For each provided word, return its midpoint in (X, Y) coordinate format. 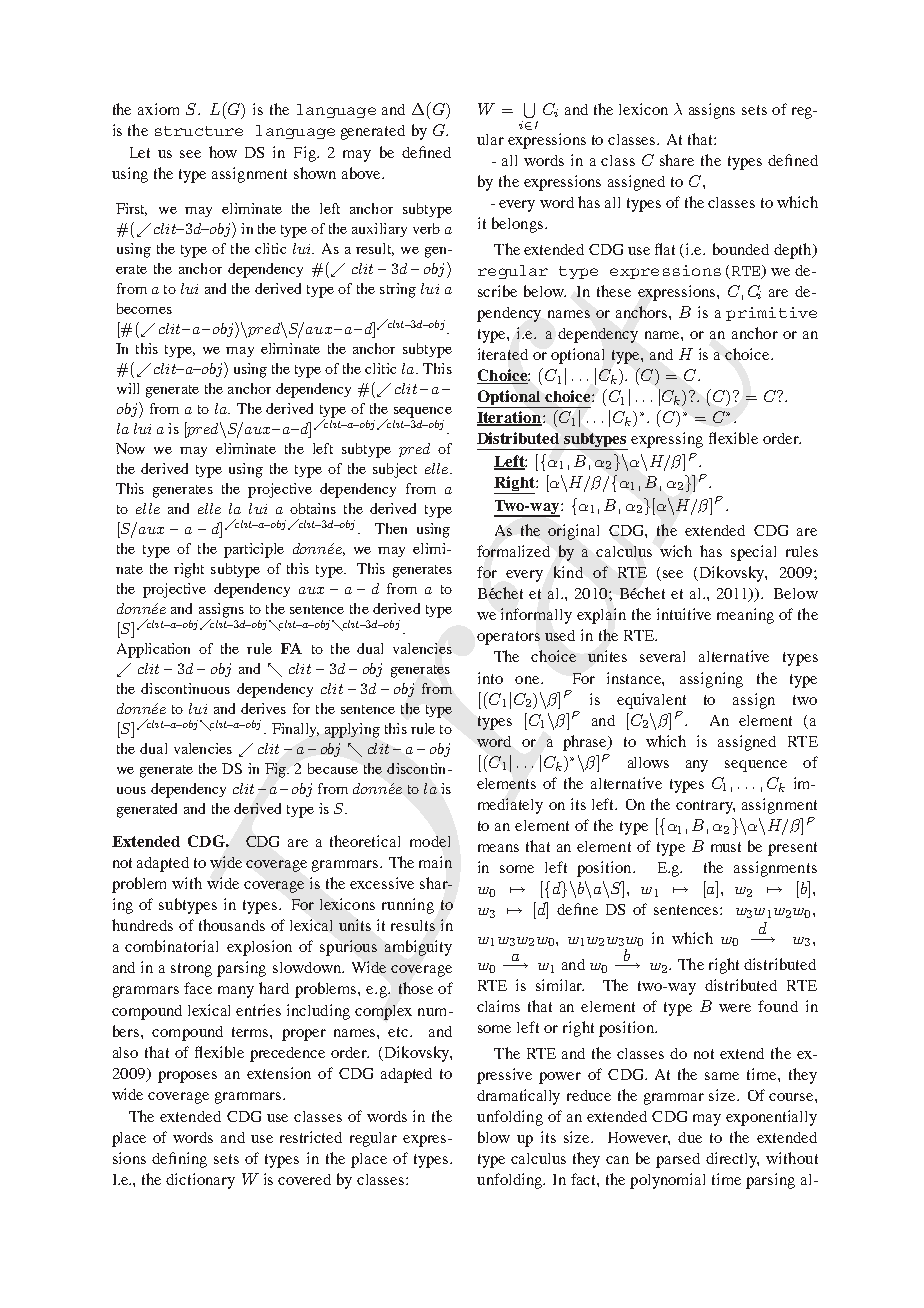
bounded (741, 249)
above (362, 173)
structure (199, 131)
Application (153, 650)
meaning (745, 616)
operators (508, 638)
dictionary (200, 1181)
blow (494, 1137)
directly (732, 1160)
